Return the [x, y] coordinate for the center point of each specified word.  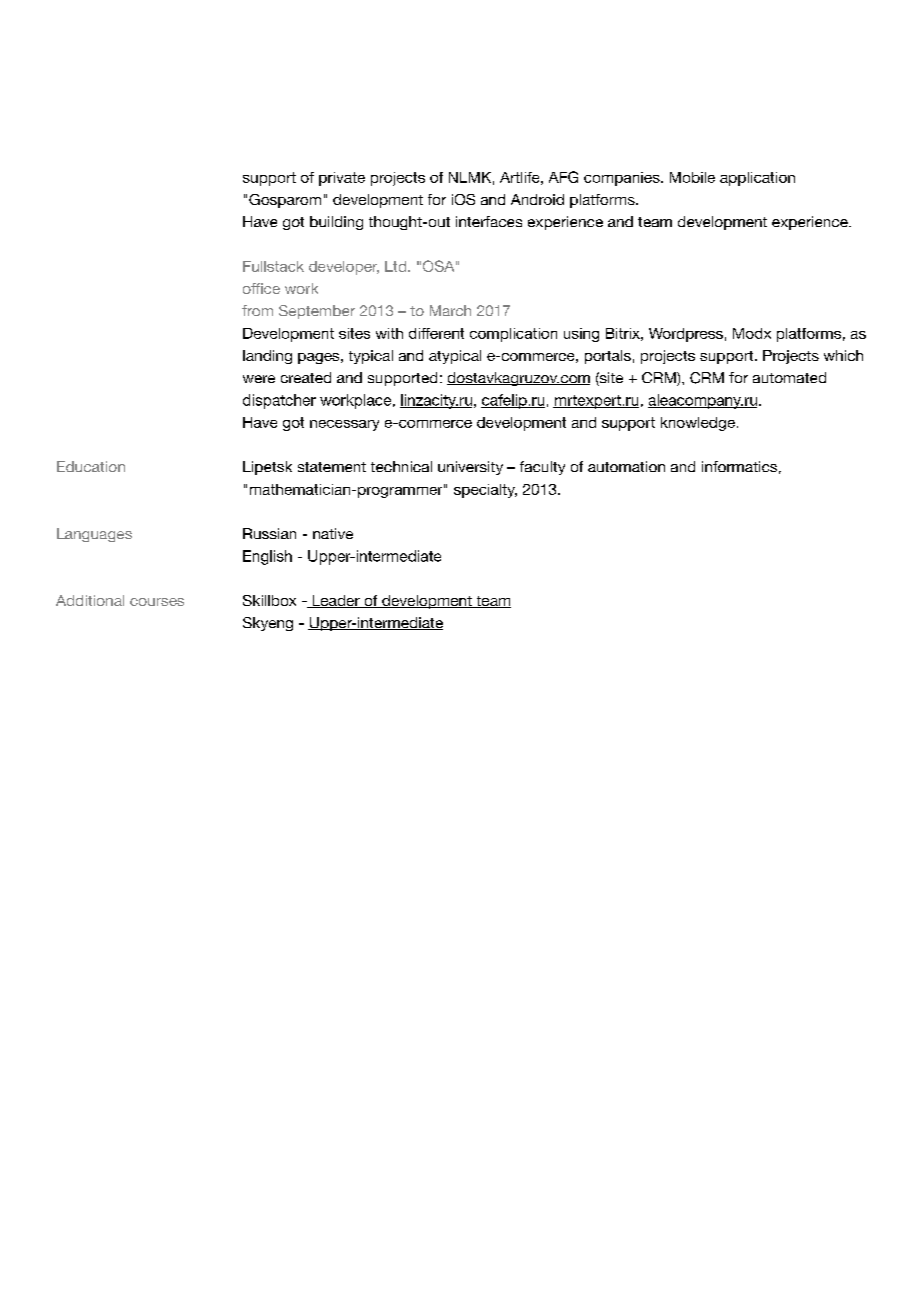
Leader [336, 601]
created [306, 377]
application [757, 179]
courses [157, 602]
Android [537, 199]
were [259, 379]
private [342, 179]
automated [789, 377]
